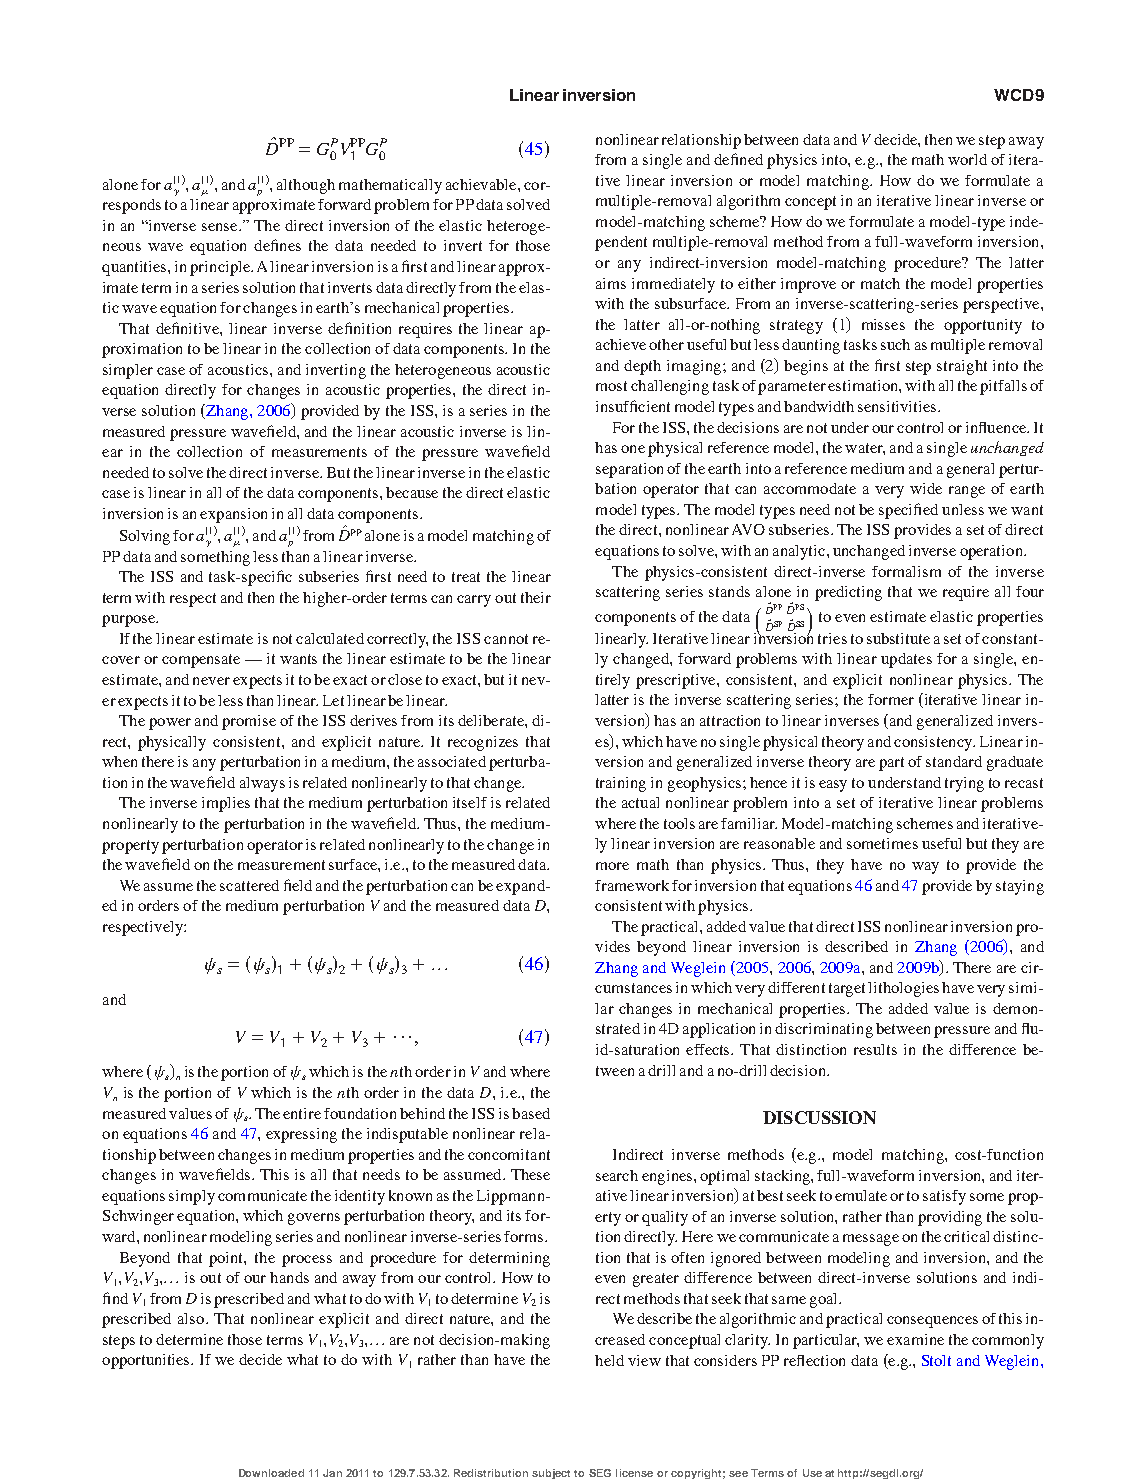  I want to click on compensate, so click(201, 661).
